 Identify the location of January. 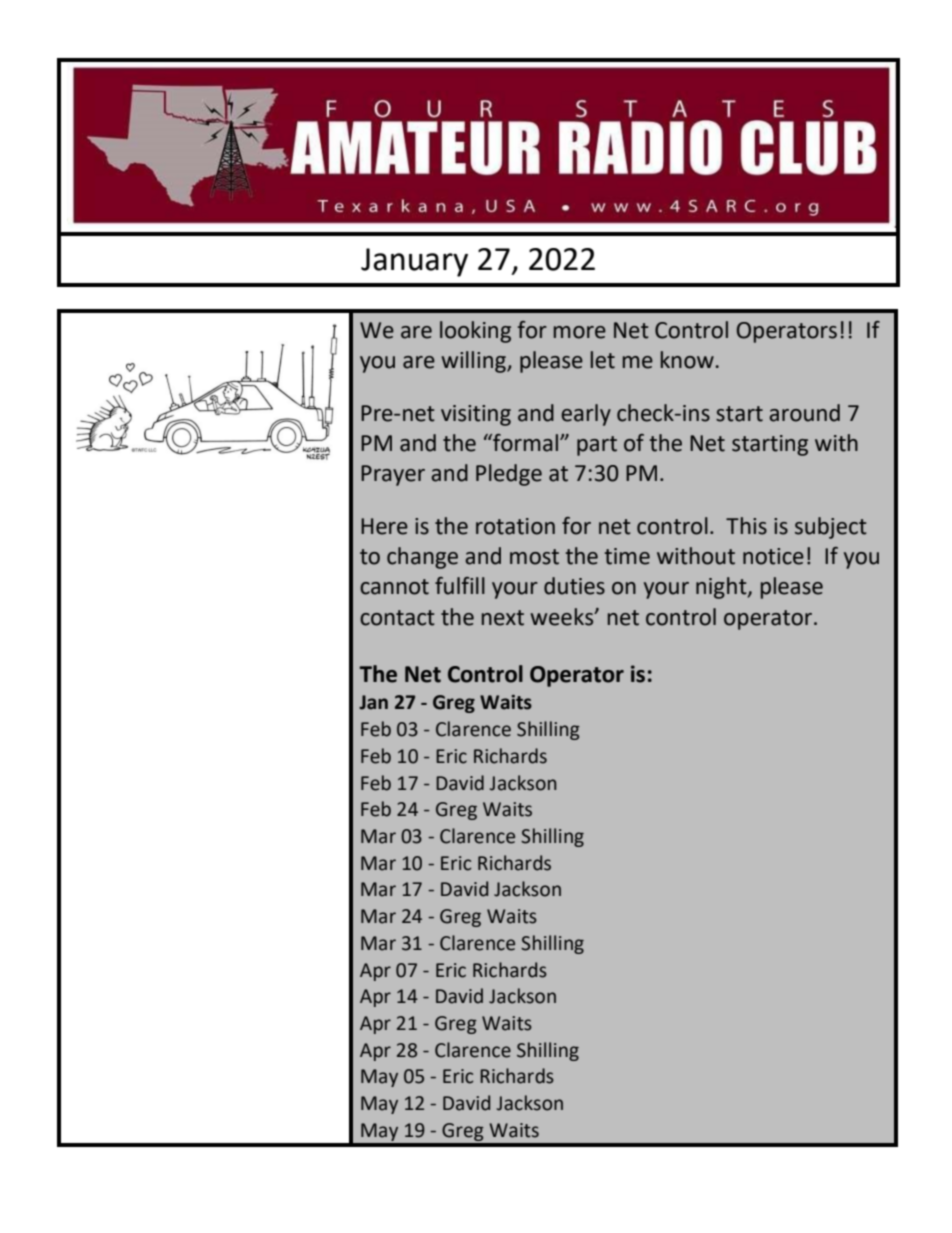
(414, 262).
